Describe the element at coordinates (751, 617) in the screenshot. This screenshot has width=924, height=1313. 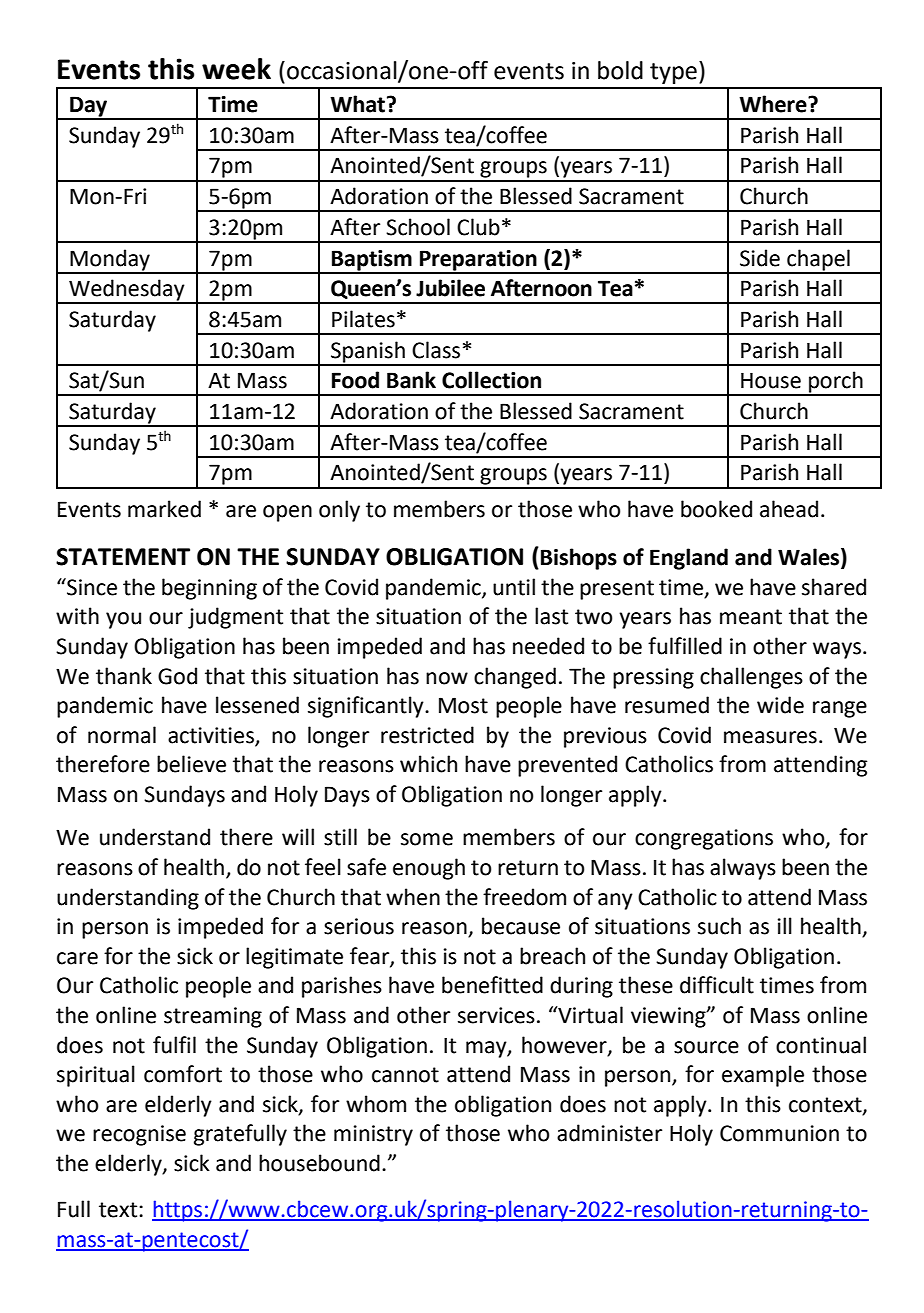
I see `meant` at that location.
